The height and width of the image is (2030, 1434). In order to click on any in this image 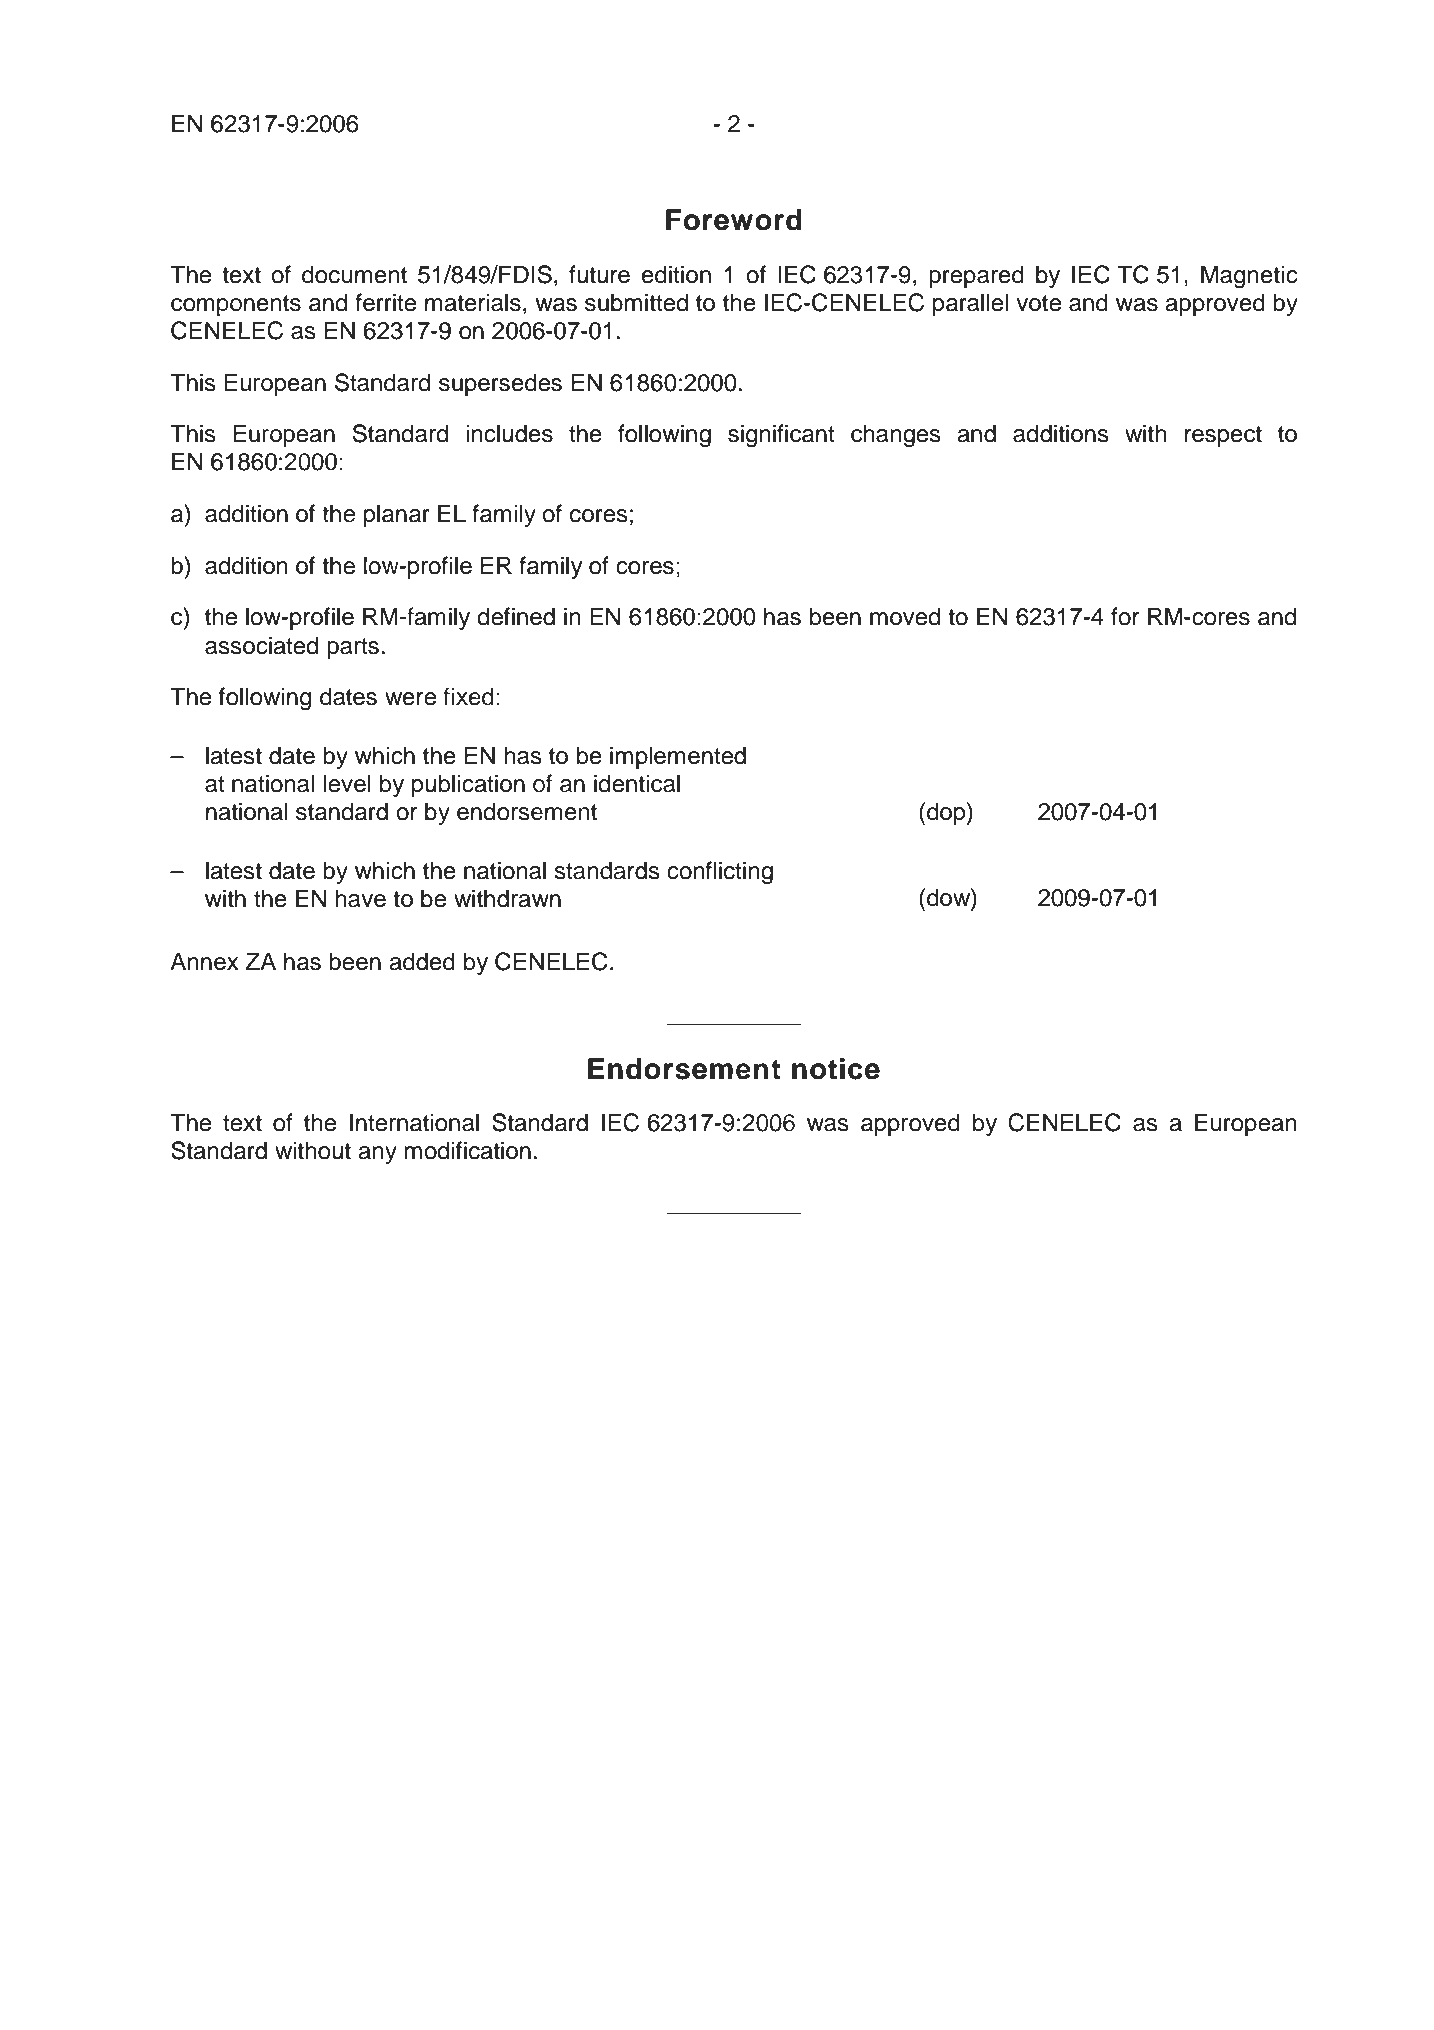, I will do `click(377, 1155)`.
